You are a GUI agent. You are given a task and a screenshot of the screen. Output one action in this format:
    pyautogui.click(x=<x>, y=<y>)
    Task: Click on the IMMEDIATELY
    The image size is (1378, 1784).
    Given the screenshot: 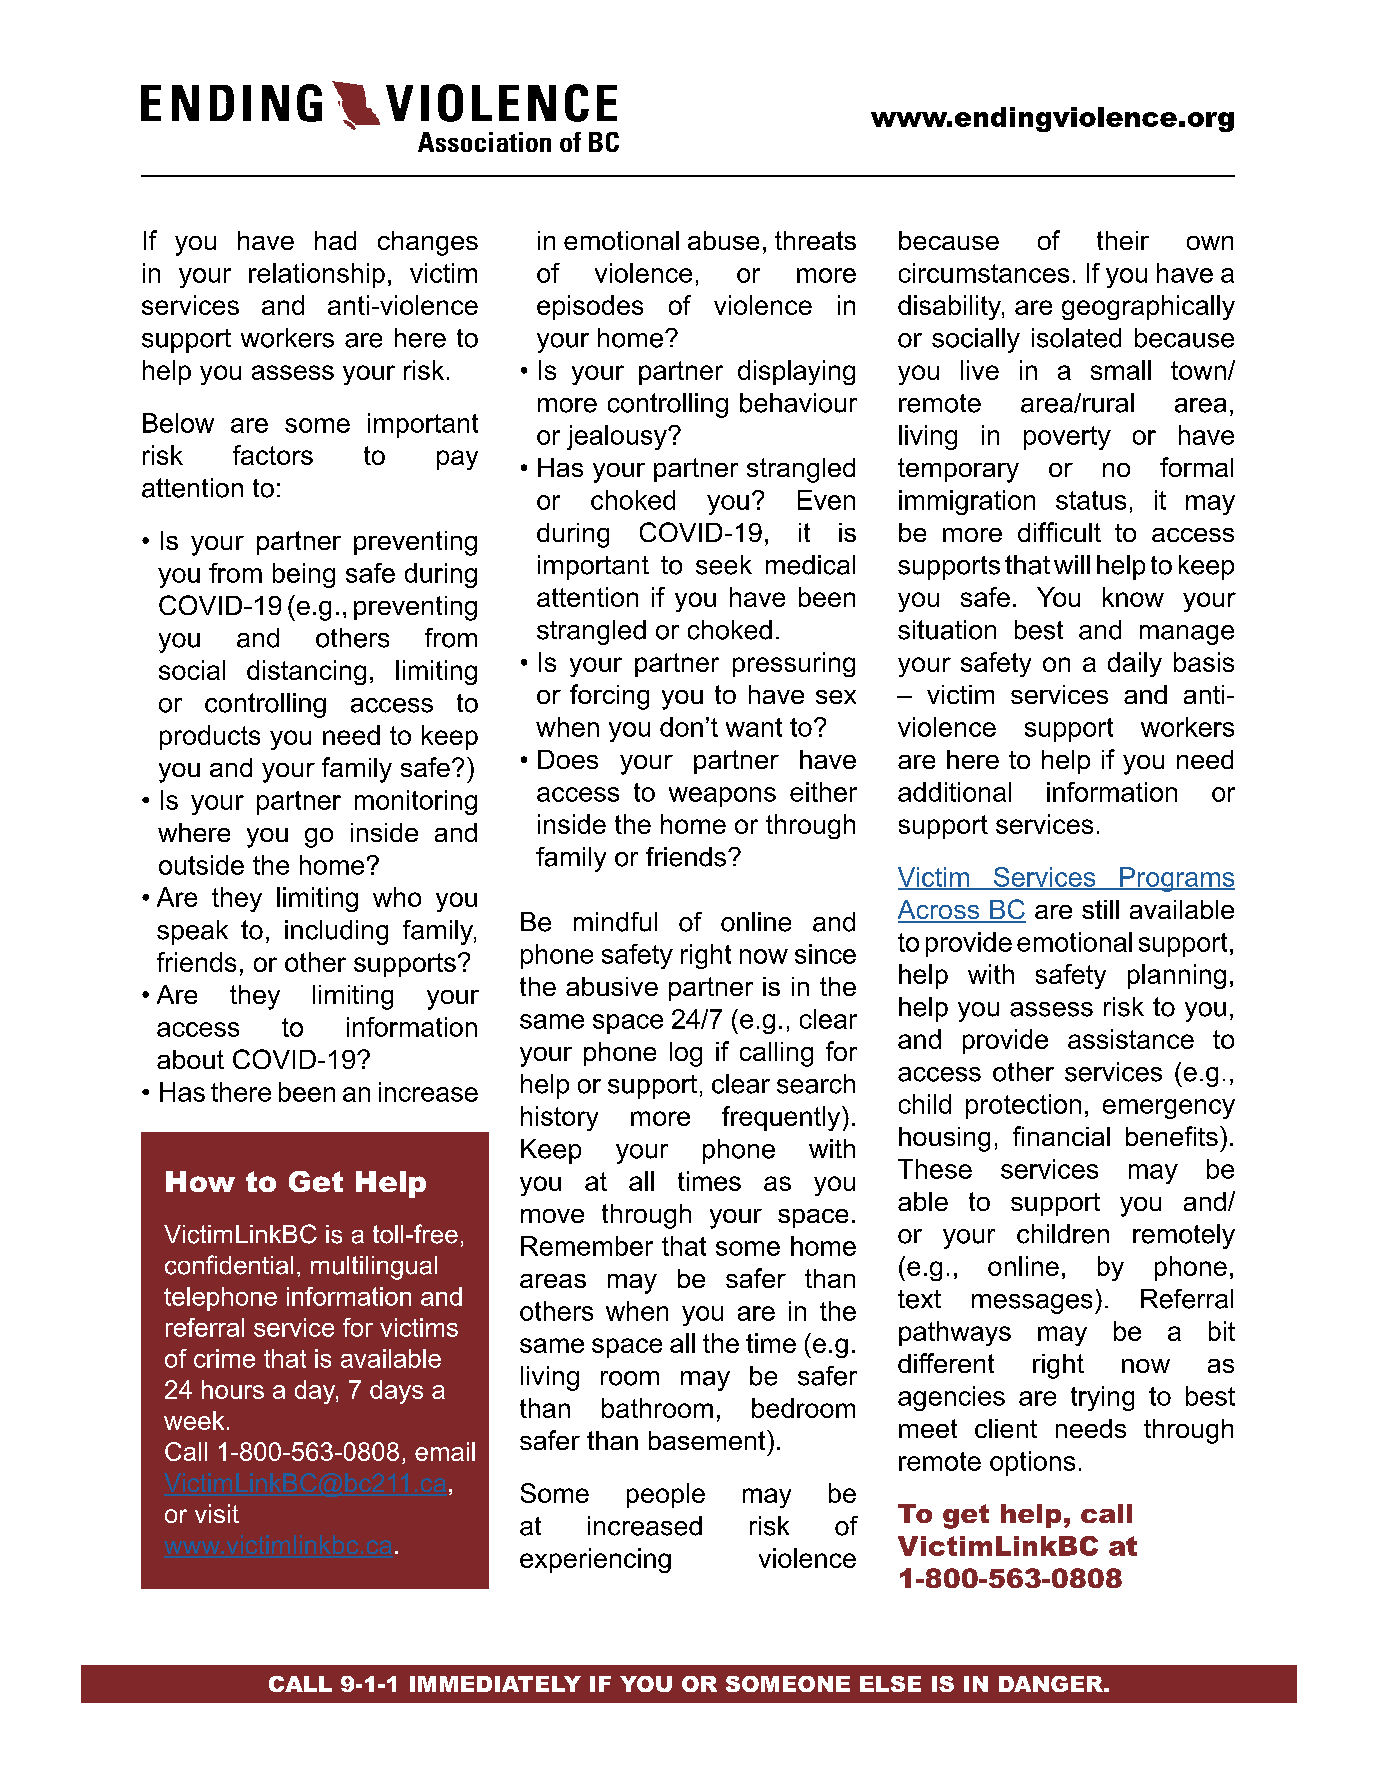 What is the action you would take?
    pyautogui.click(x=495, y=1684)
